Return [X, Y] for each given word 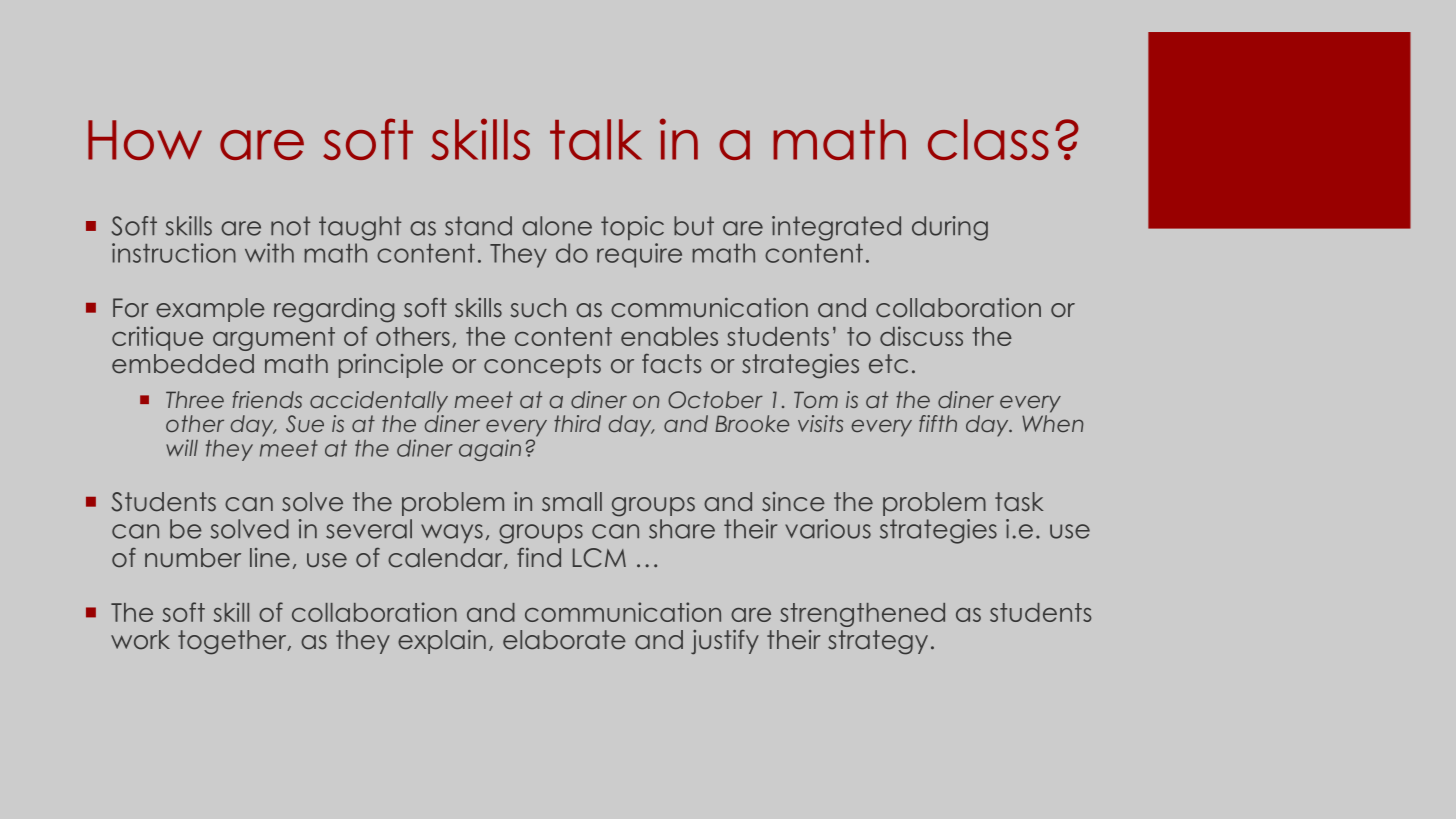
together [233, 642]
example [210, 310]
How [145, 140]
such [538, 308]
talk [596, 139]
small [572, 502]
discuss [921, 336]
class [988, 139]
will [182, 447]
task [1019, 502]
